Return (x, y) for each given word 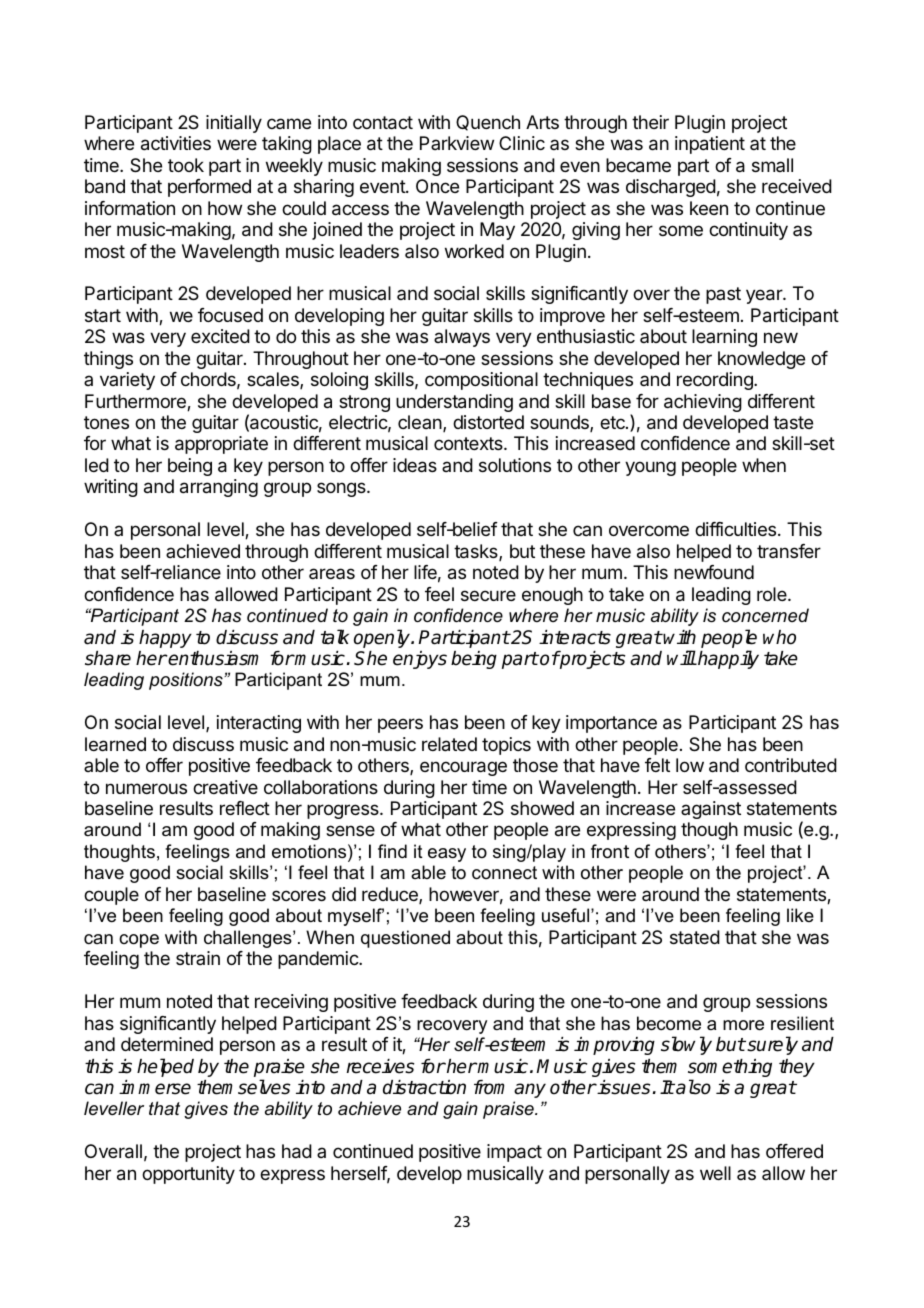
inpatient (710, 145)
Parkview (457, 143)
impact (514, 1153)
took (186, 165)
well (715, 1173)
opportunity (188, 1175)
